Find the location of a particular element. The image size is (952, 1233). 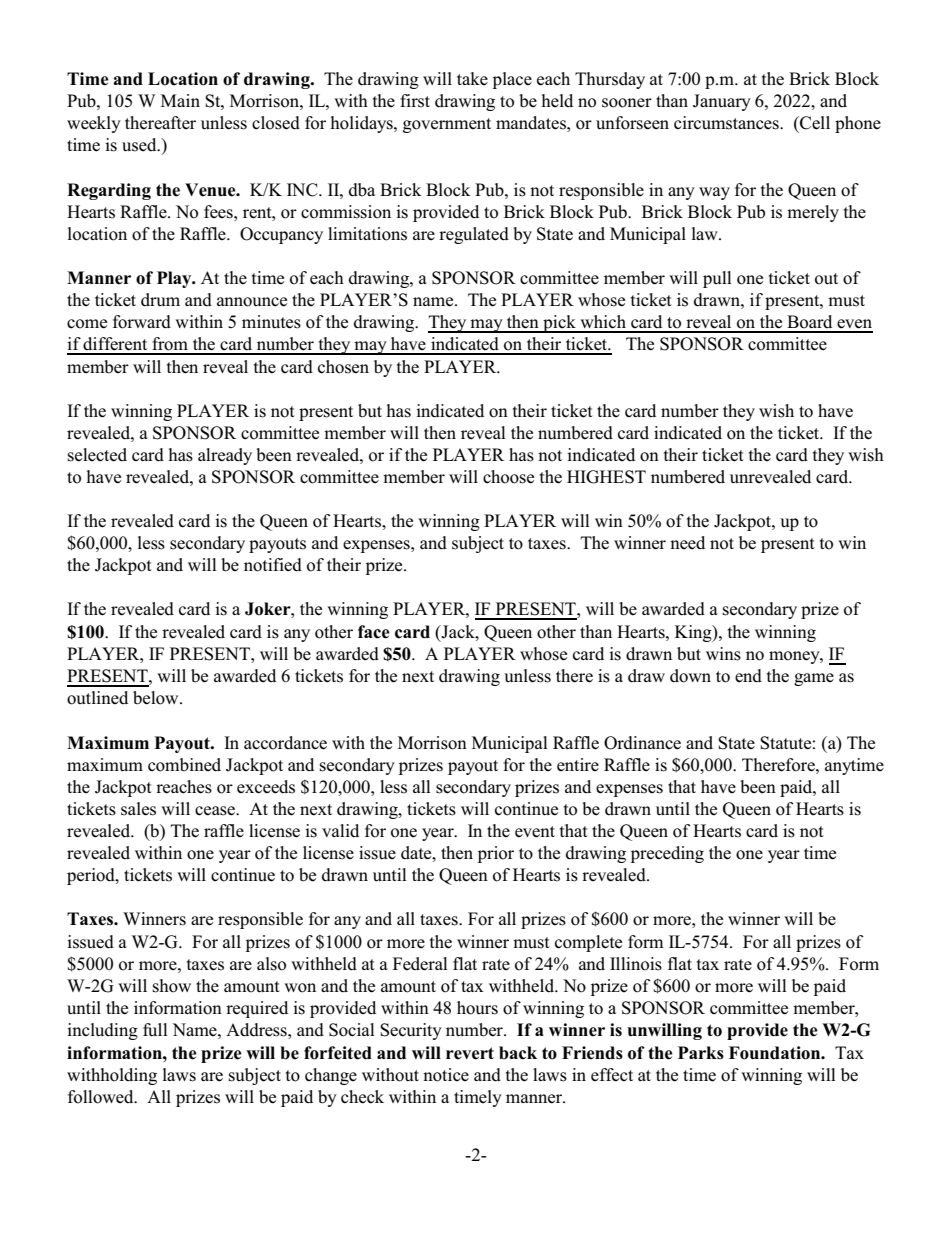

pick is located at coordinates (559, 324).
